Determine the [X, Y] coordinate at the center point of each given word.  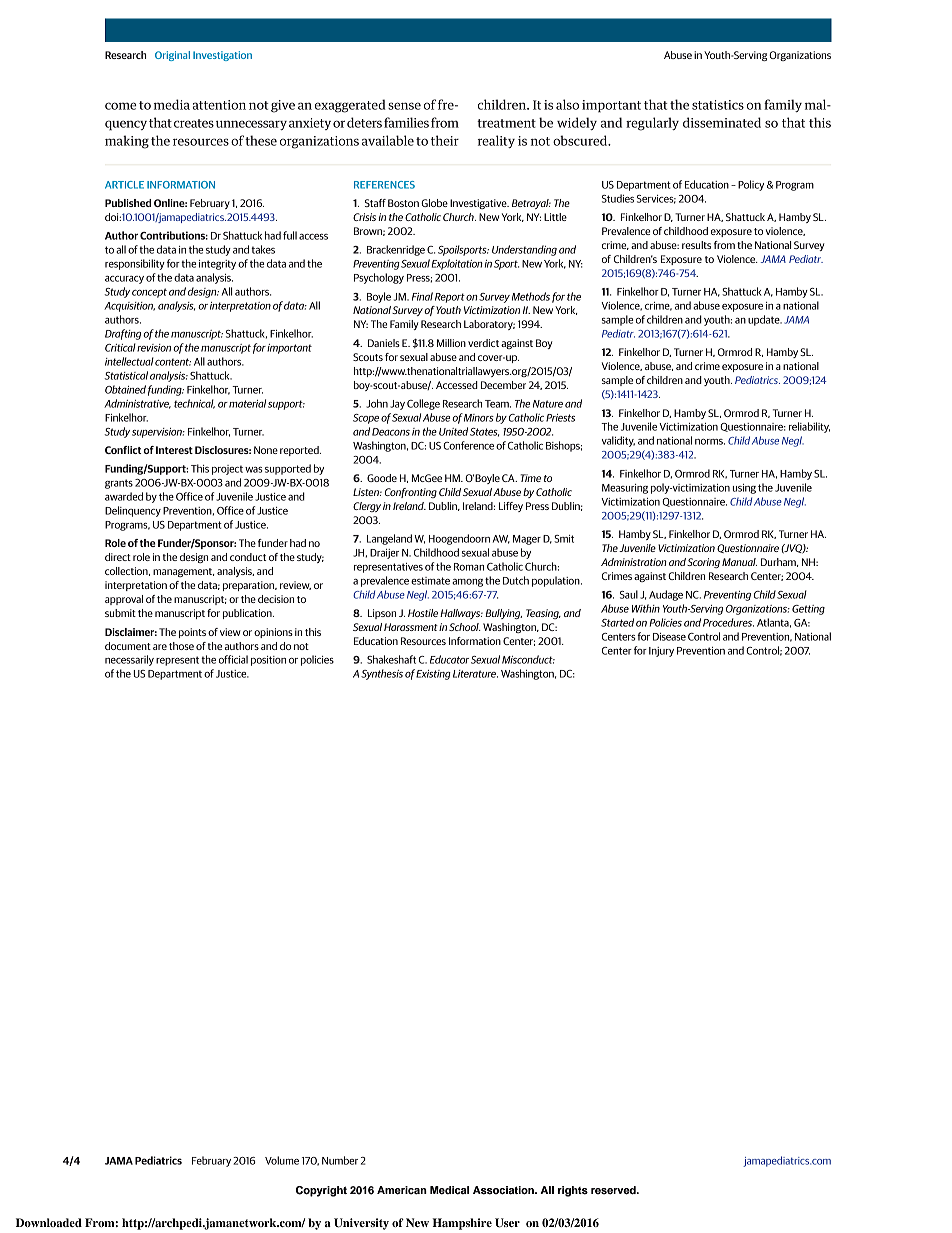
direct [118, 557]
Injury [661, 652]
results [696, 245]
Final [422, 296]
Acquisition [129, 307]
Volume [282, 1160]
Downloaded [49, 1222]
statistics [718, 105]
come [121, 106]
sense [404, 106]
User [507, 1223]
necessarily [129, 660]
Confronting [411, 493]
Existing [433, 675]
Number [340, 1160]
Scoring [703, 563]
